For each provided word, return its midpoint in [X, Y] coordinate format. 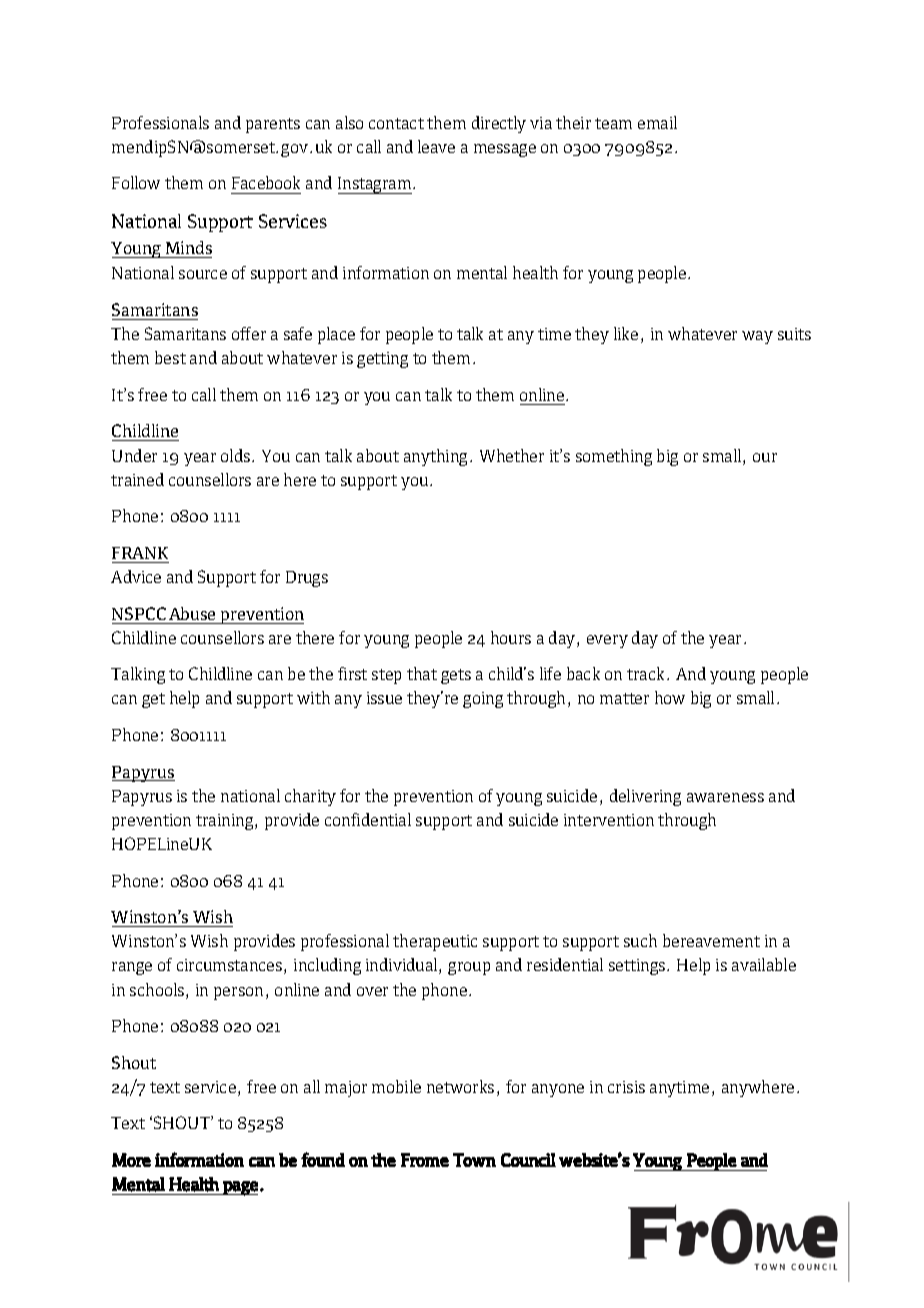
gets [456, 676]
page [240, 1188]
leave [436, 146]
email [657, 122]
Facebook [266, 182]
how [670, 697]
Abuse [192, 613]
